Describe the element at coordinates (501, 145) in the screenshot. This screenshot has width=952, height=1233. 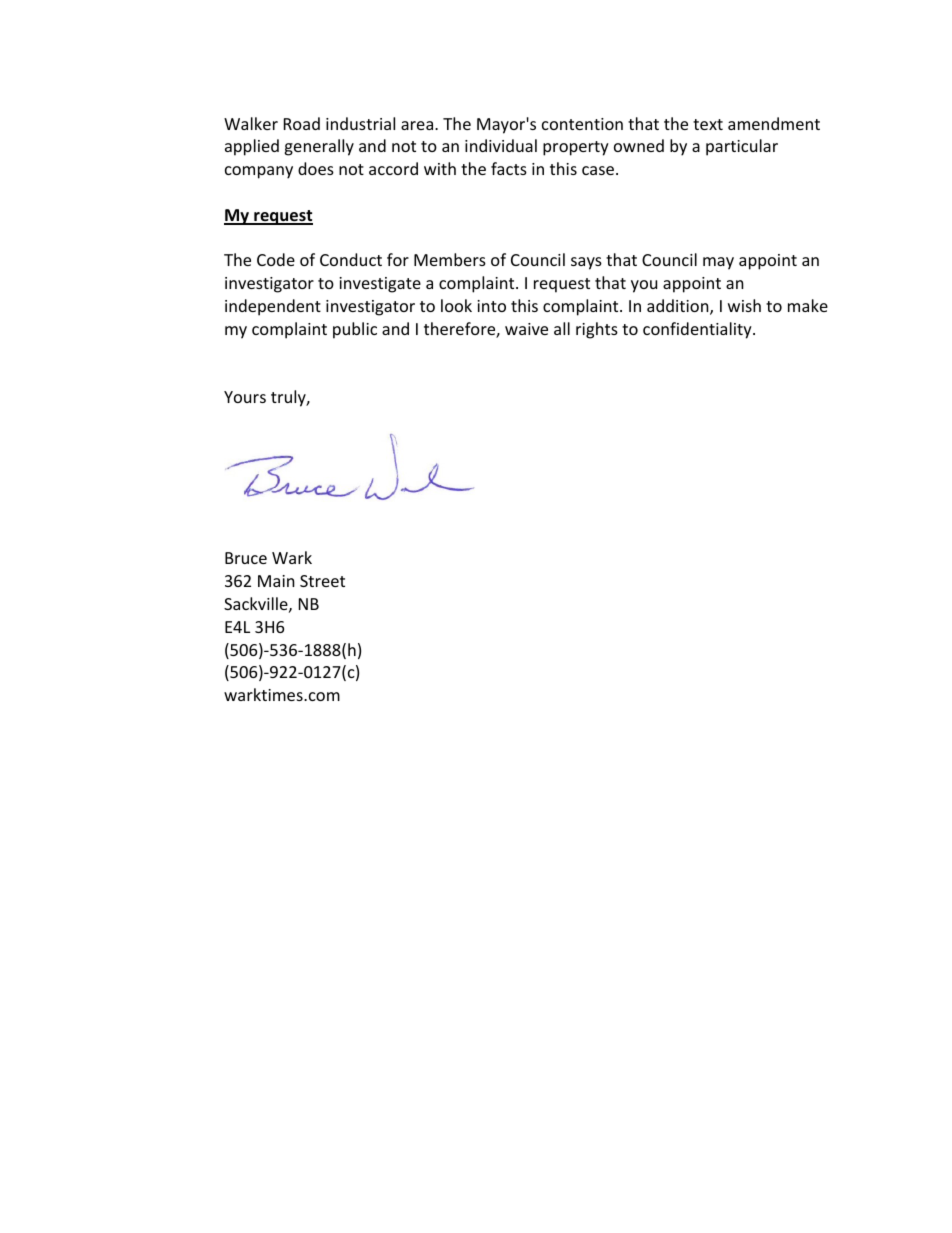
I see `individual` at that location.
